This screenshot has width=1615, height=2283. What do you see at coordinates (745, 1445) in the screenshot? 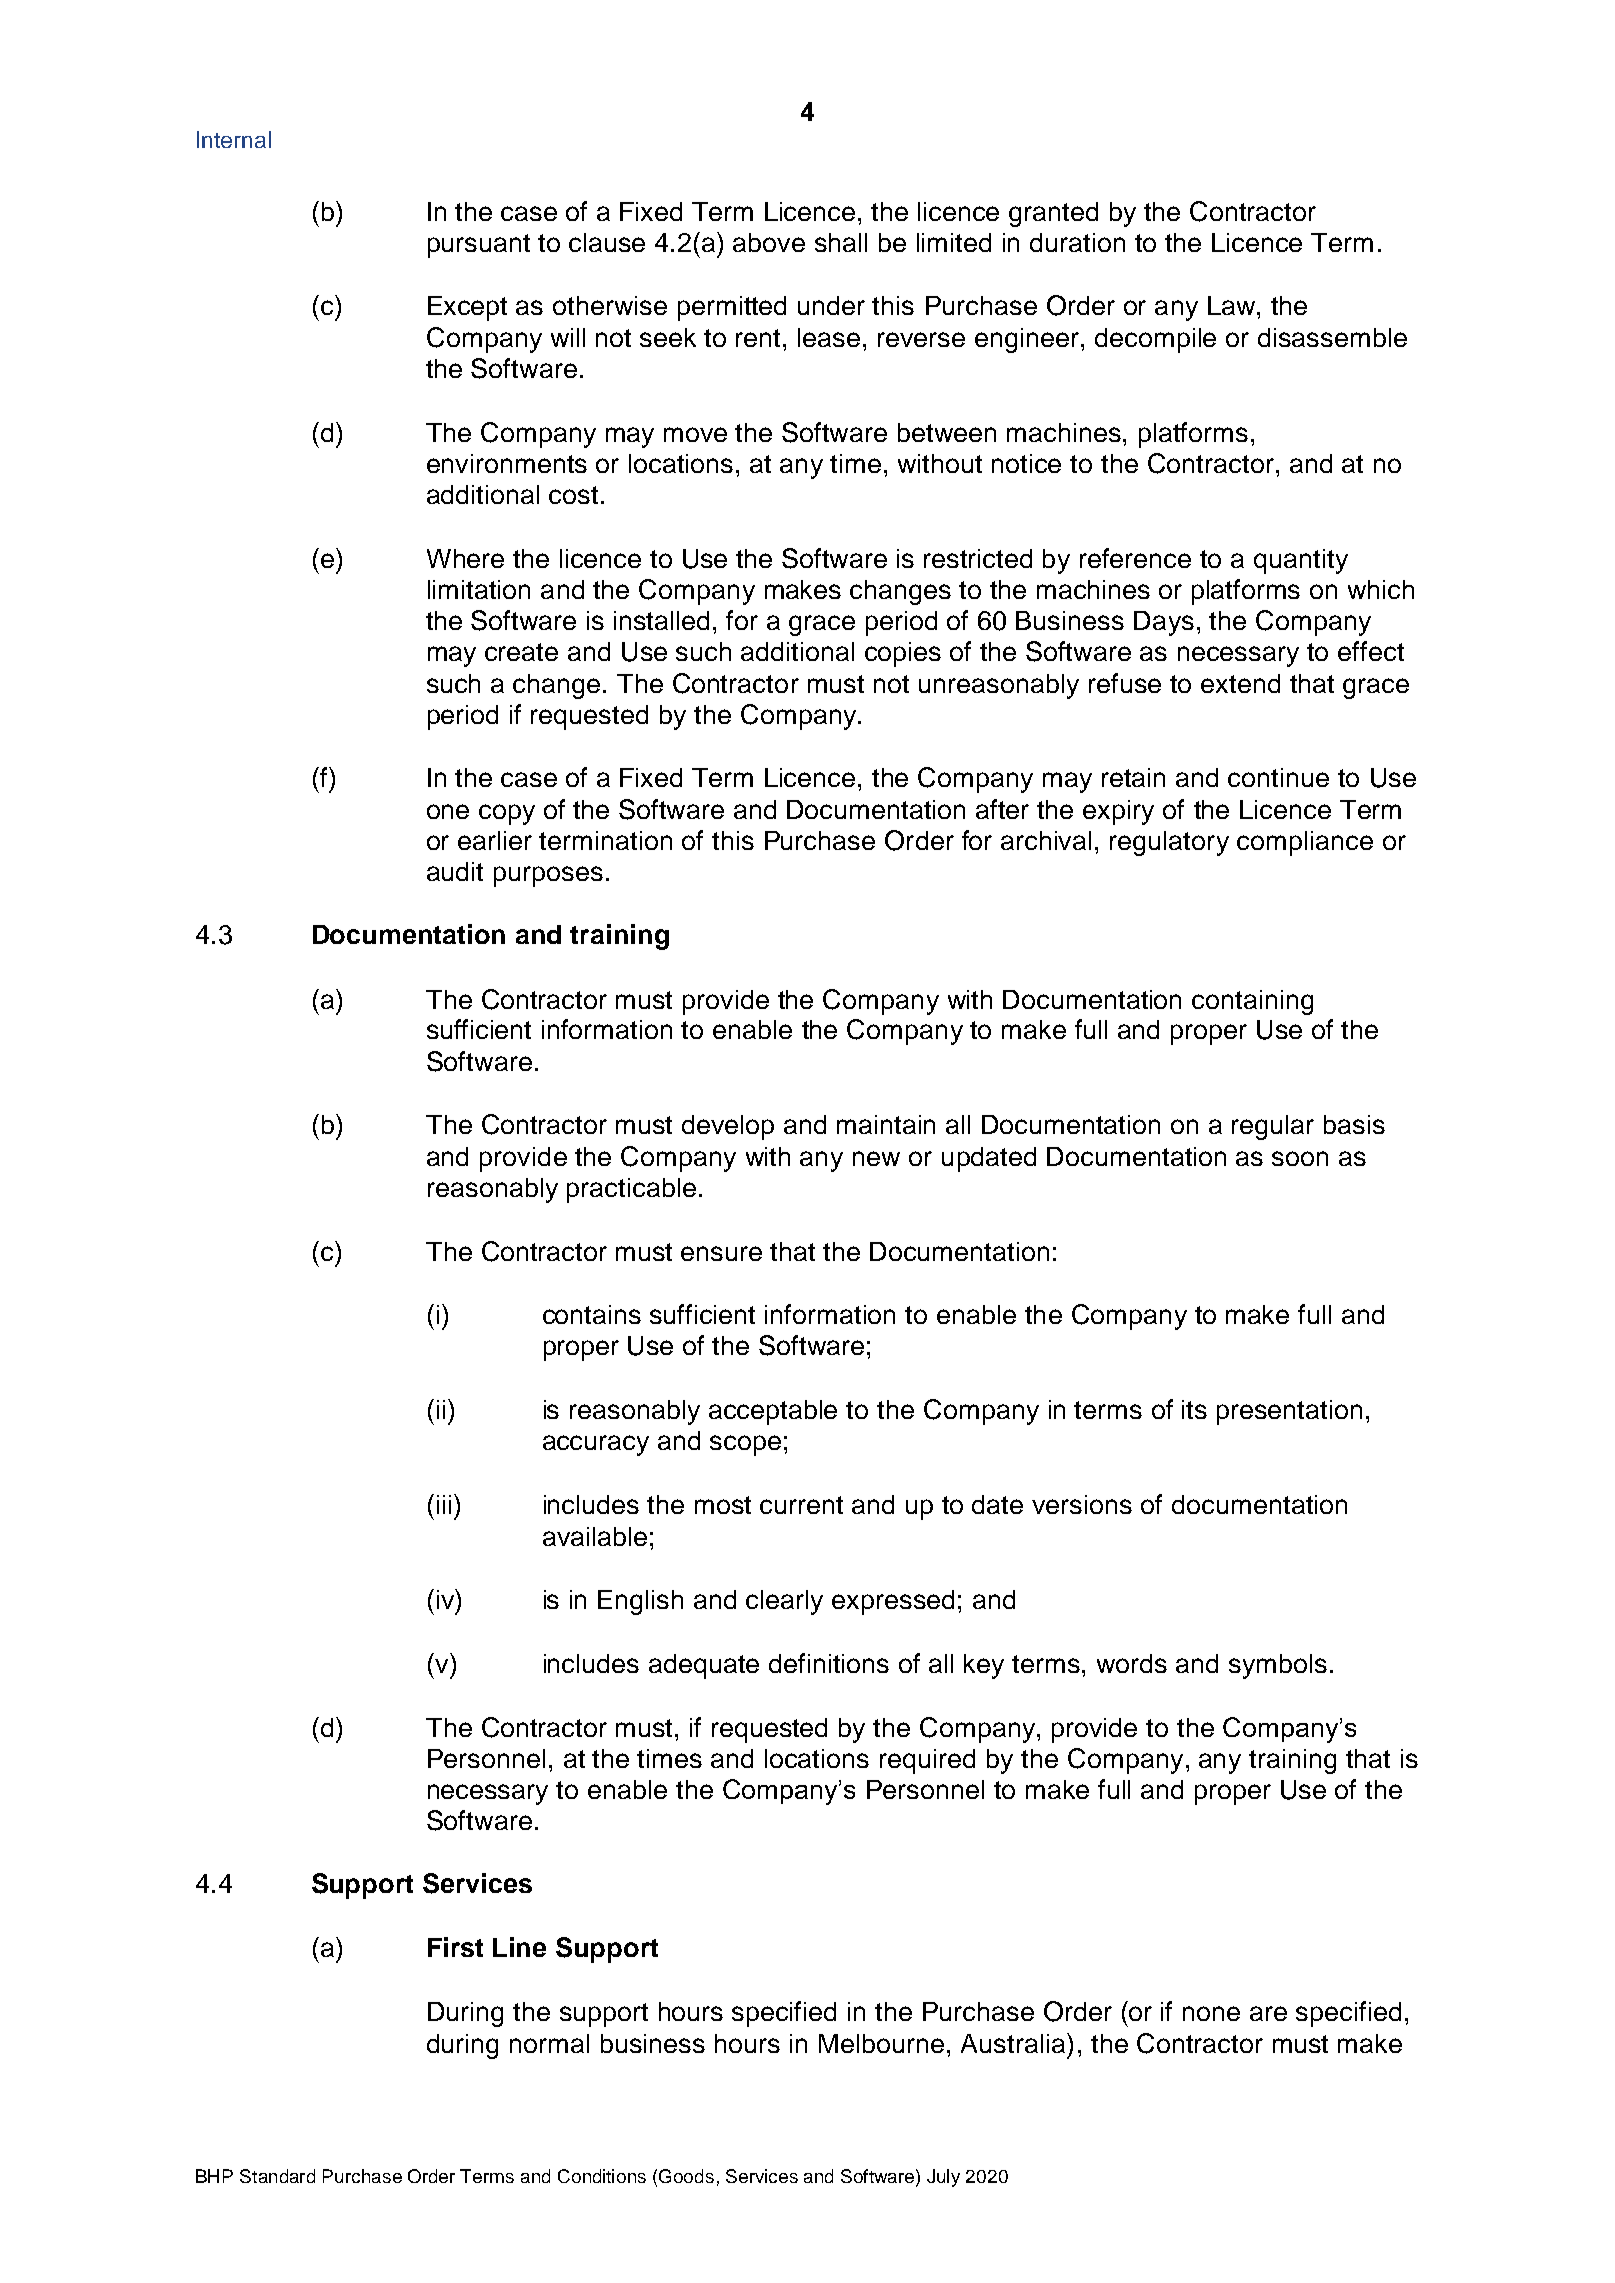
I see `scope` at bounding box center [745, 1445].
